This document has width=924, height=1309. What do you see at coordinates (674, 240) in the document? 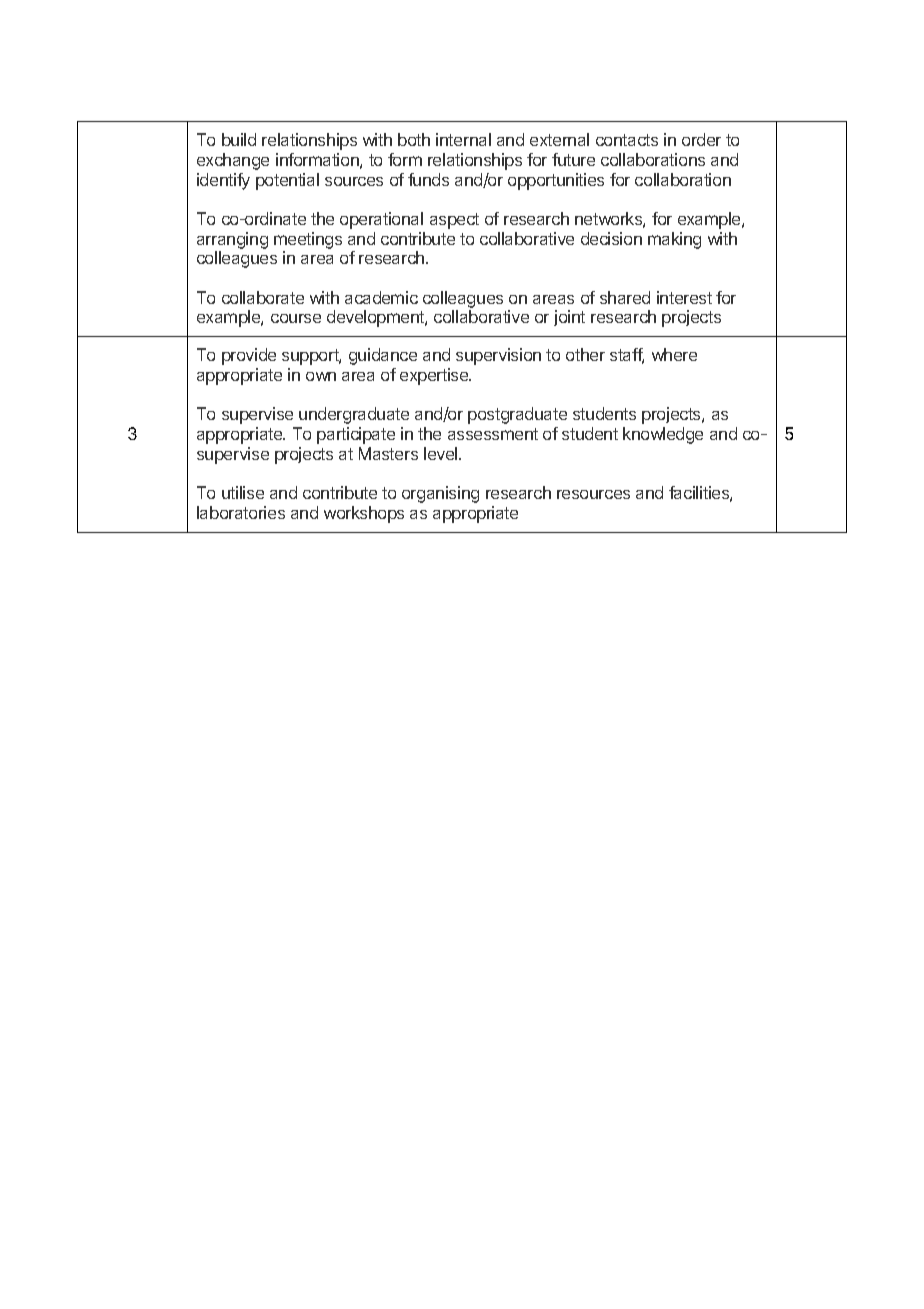
I see `making` at bounding box center [674, 240].
